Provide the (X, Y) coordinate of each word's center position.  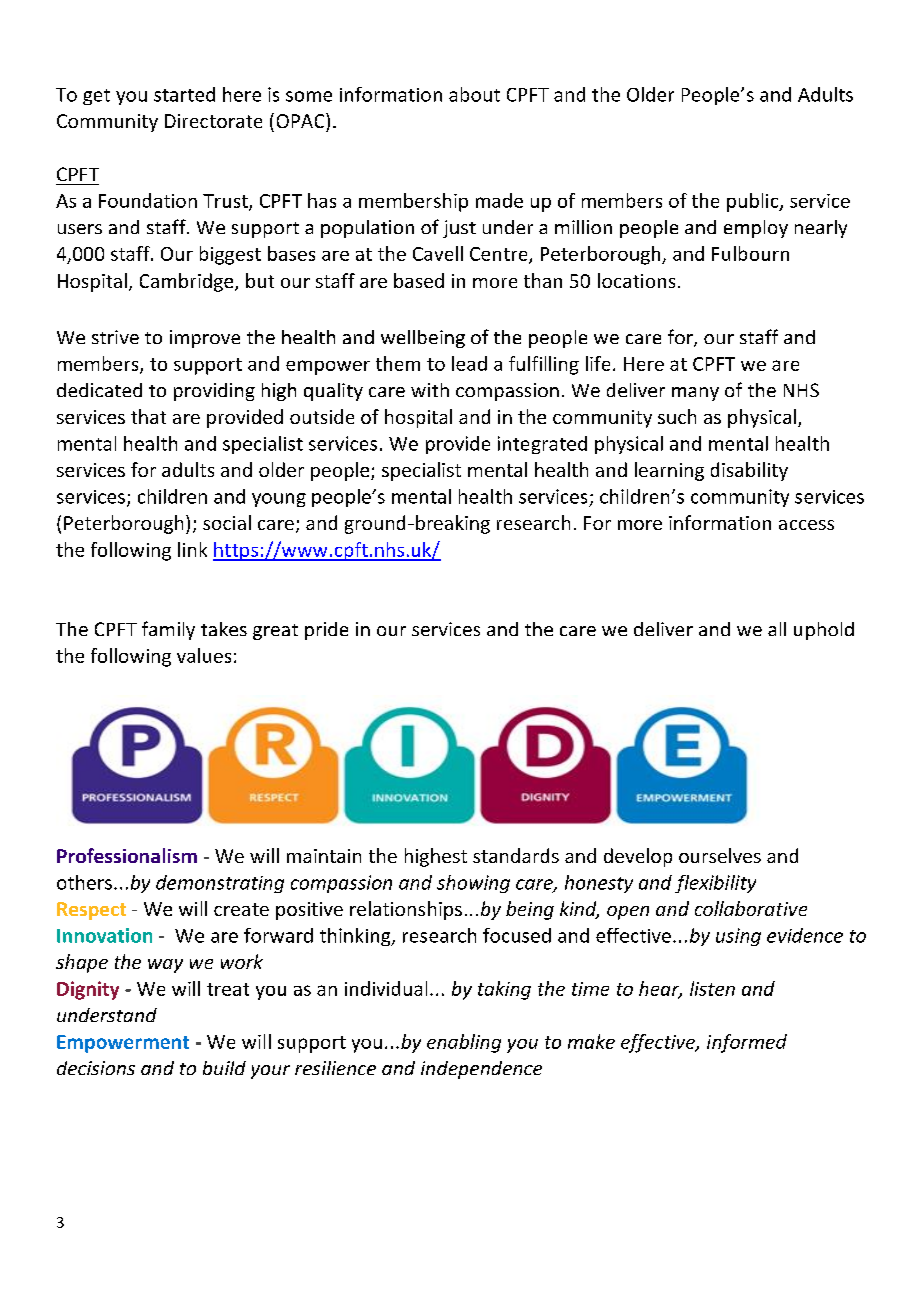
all (777, 629)
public (754, 202)
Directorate (213, 121)
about (474, 94)
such (677, 416)
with (430, 390)
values (204, 655)
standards (516, 855)
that (148, 416)
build (224, 1068)
